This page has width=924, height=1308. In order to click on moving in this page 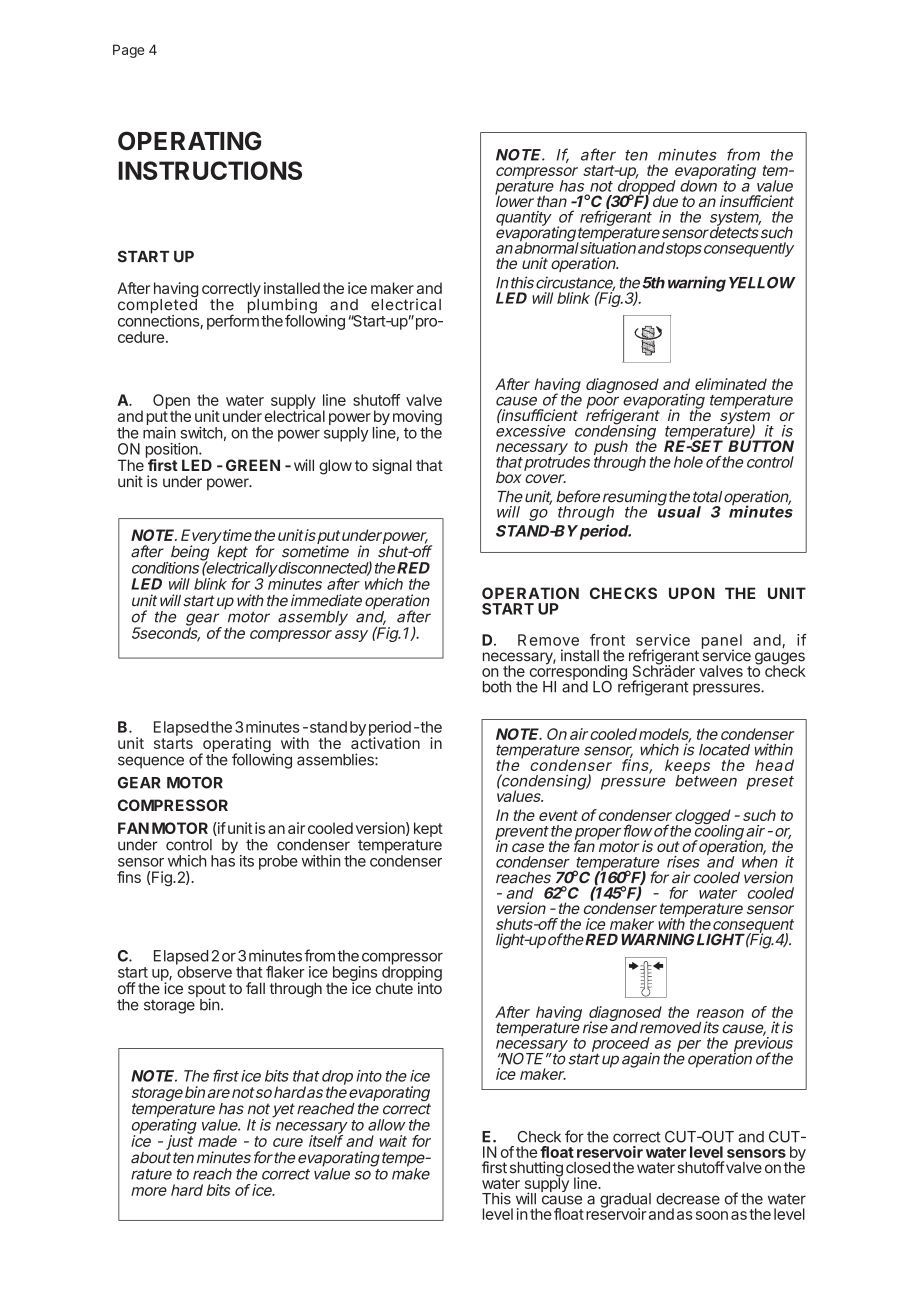, I will do `click(417, 419)`.
